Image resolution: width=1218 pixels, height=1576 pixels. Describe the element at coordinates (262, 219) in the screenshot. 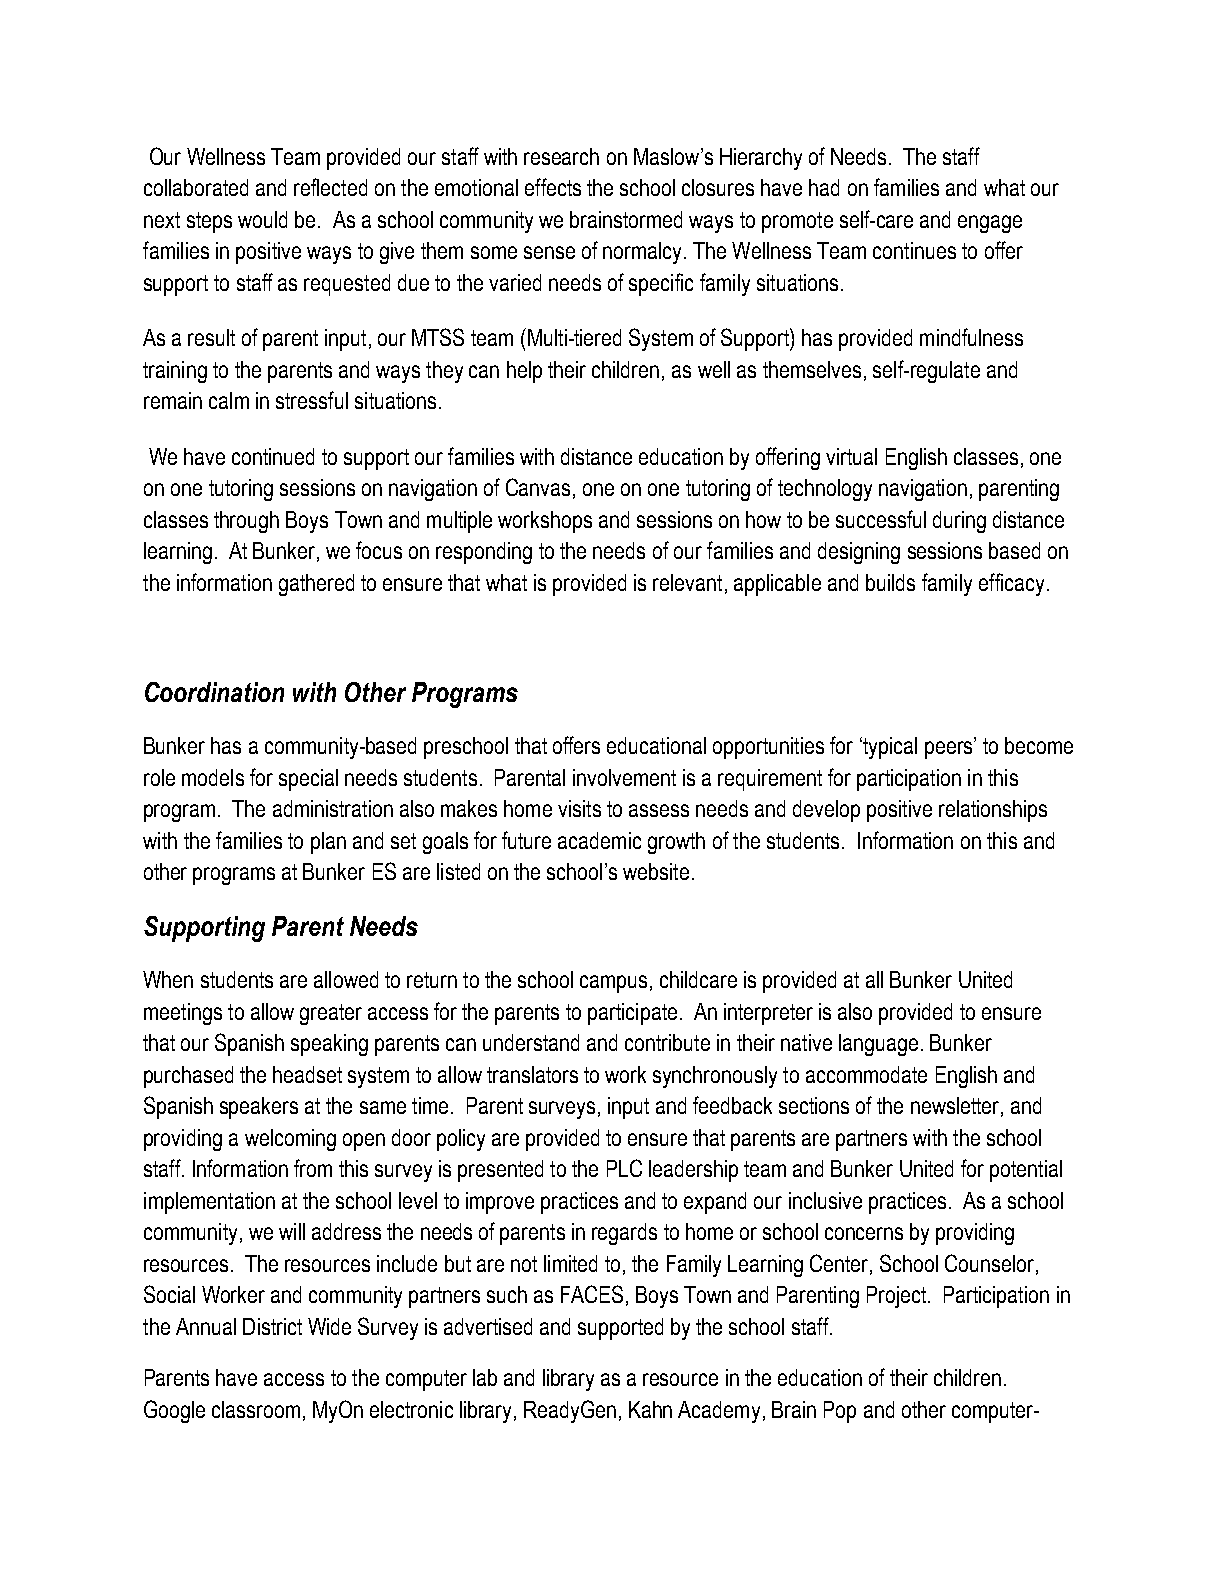

I see `would` at that location.
